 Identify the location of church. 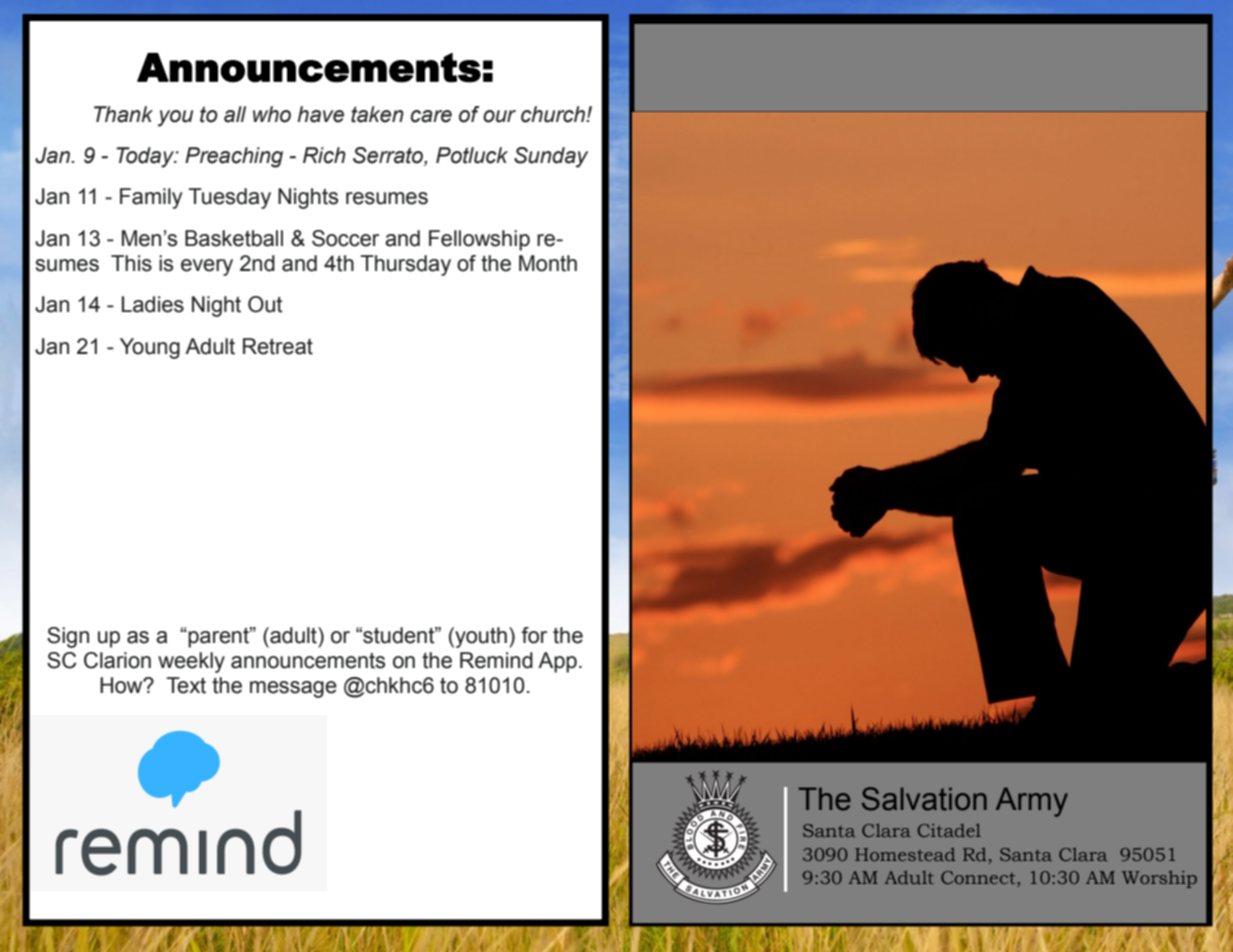
(554, 114).
